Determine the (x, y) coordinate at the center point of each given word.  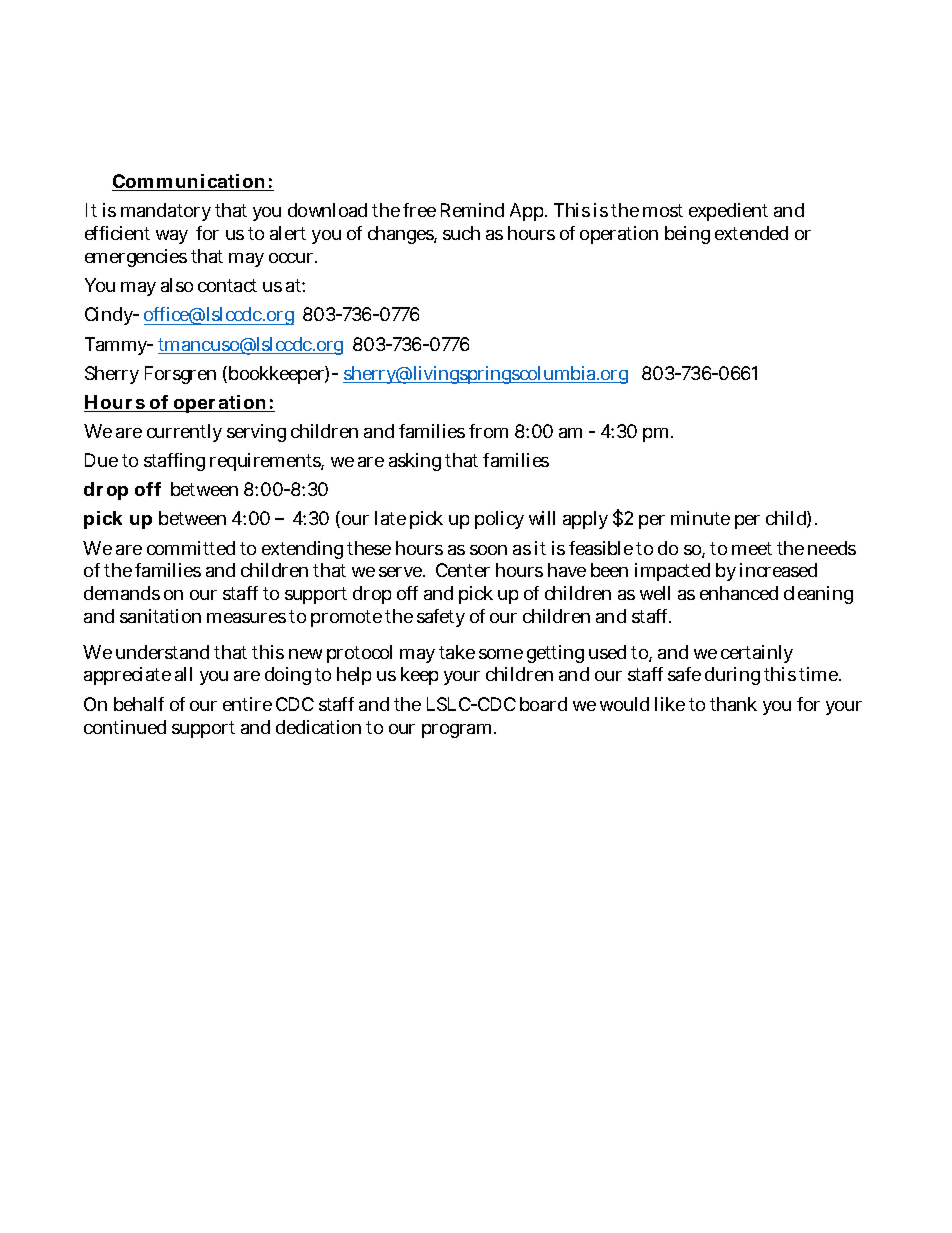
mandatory (166, 212)
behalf (139, 704)
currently (184, 433)
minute (700, 518)
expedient (728, 212)
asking (415, 462)
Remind (472, 210)
